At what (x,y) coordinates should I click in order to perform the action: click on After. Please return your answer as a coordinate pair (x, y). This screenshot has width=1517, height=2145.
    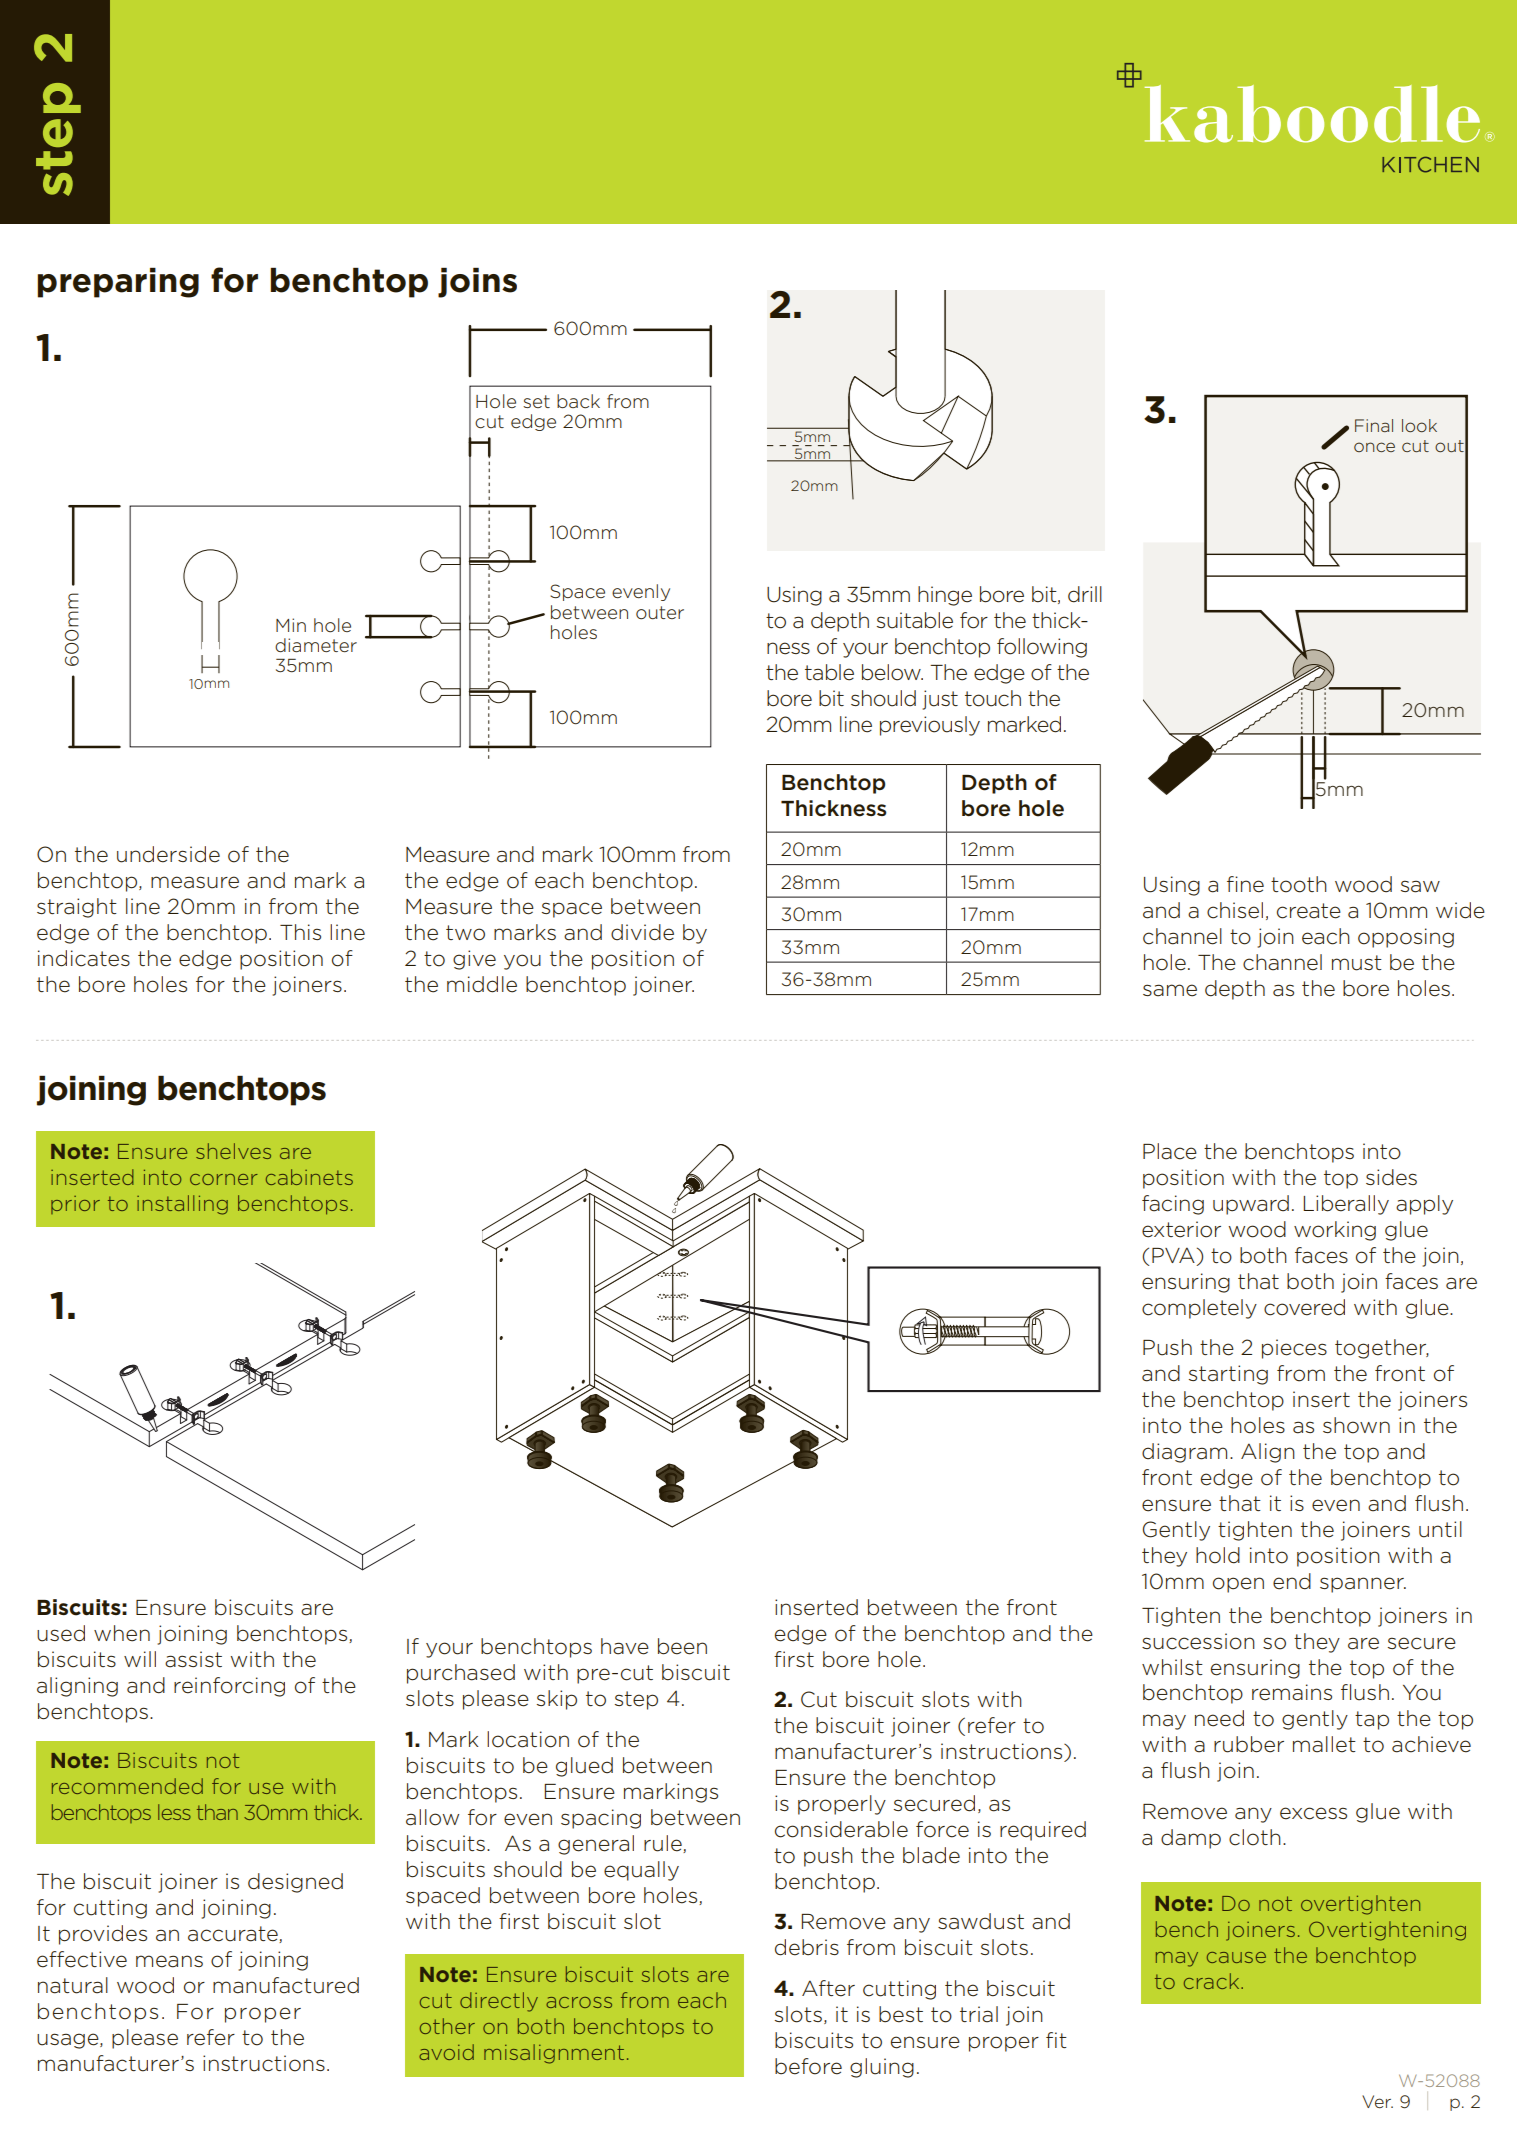
    Looking at the image, I should click on (828, 1988).
